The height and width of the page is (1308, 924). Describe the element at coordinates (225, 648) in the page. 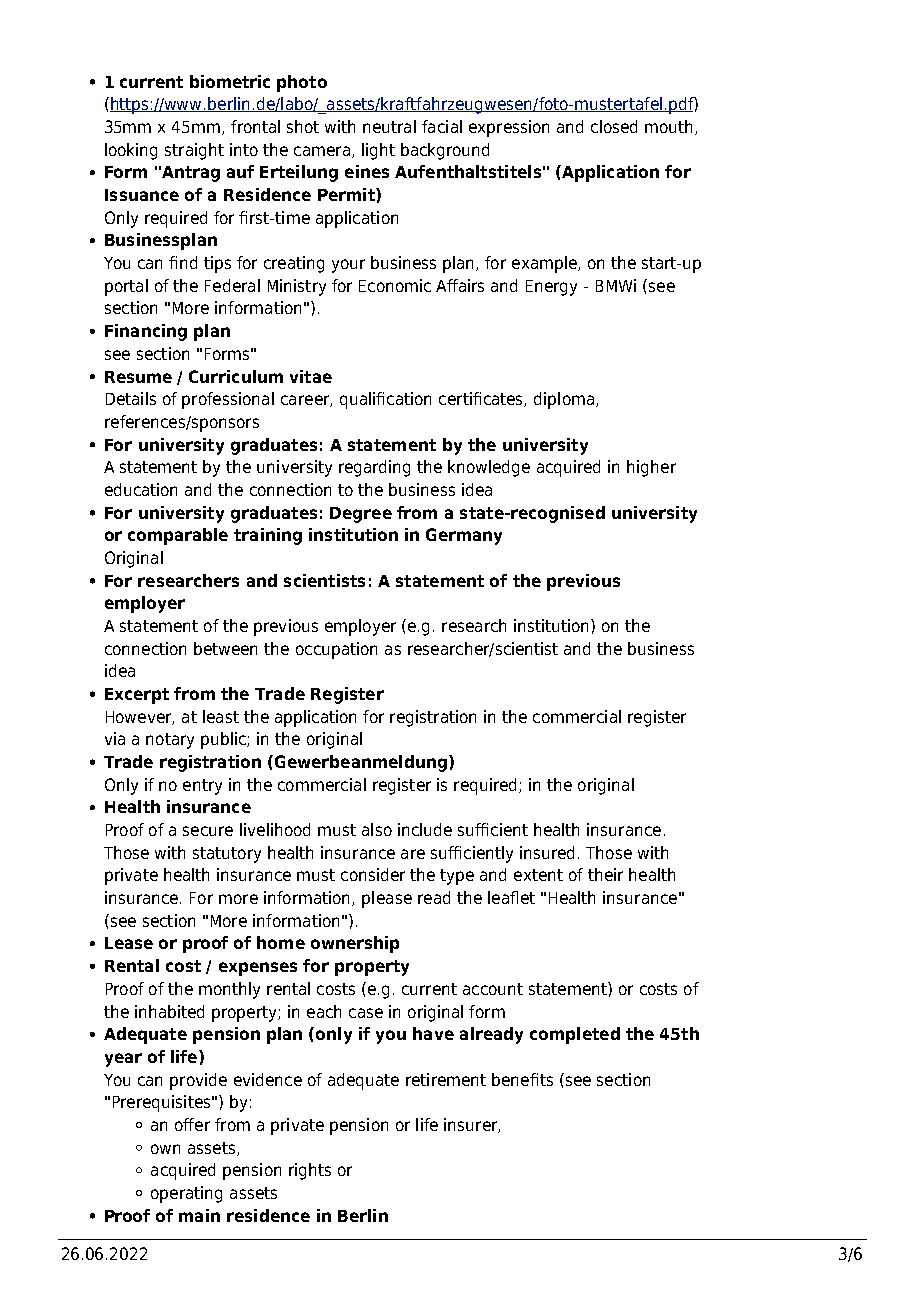

I see `between` at that location.
